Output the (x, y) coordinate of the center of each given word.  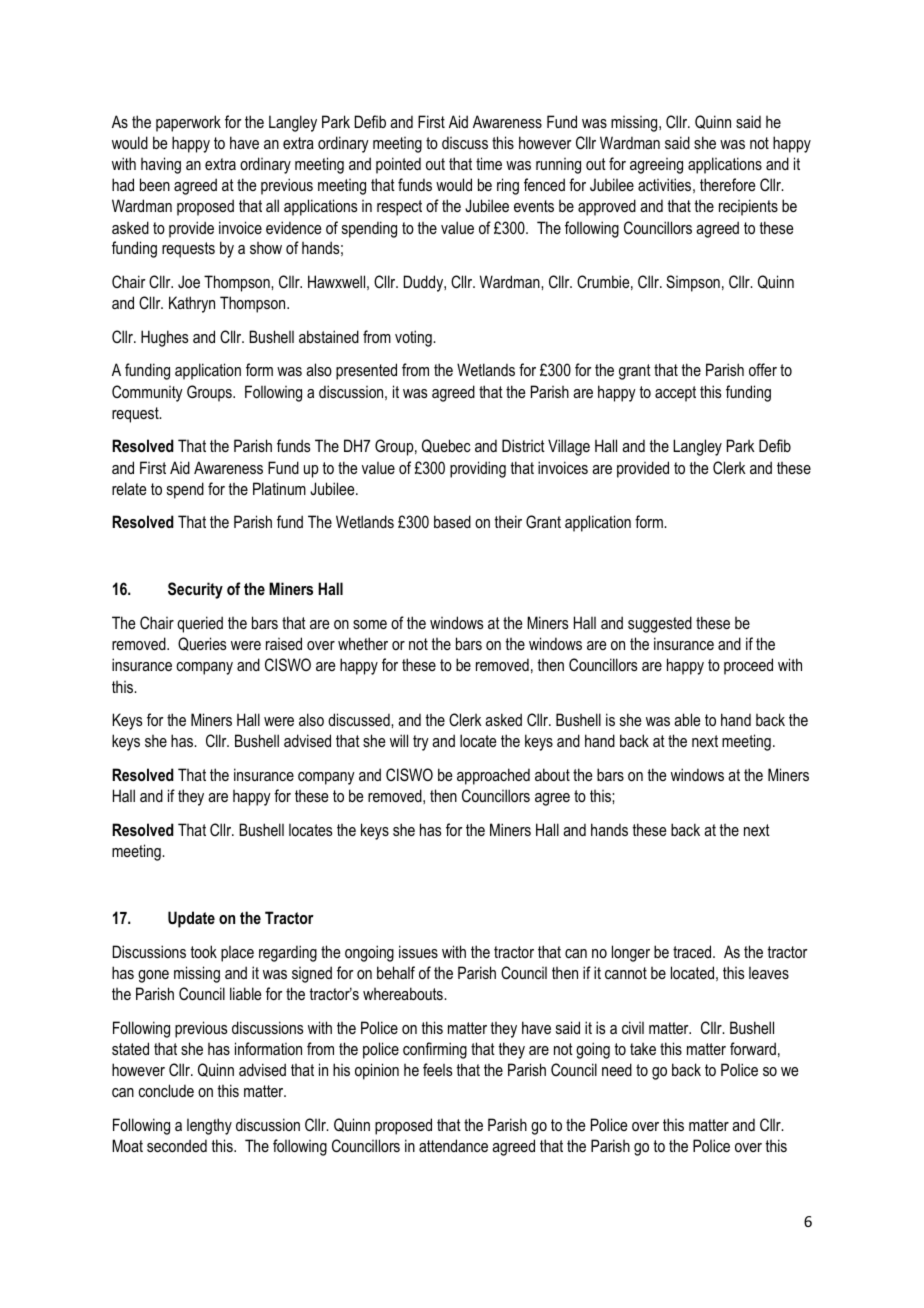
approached (493, 776)
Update (191, 919)
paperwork (188, 123)
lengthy (209, 1126)
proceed (748, 666)
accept (675, 394)
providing (478, 469)
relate (129, 488)
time (489, 163)
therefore (727, 184)
